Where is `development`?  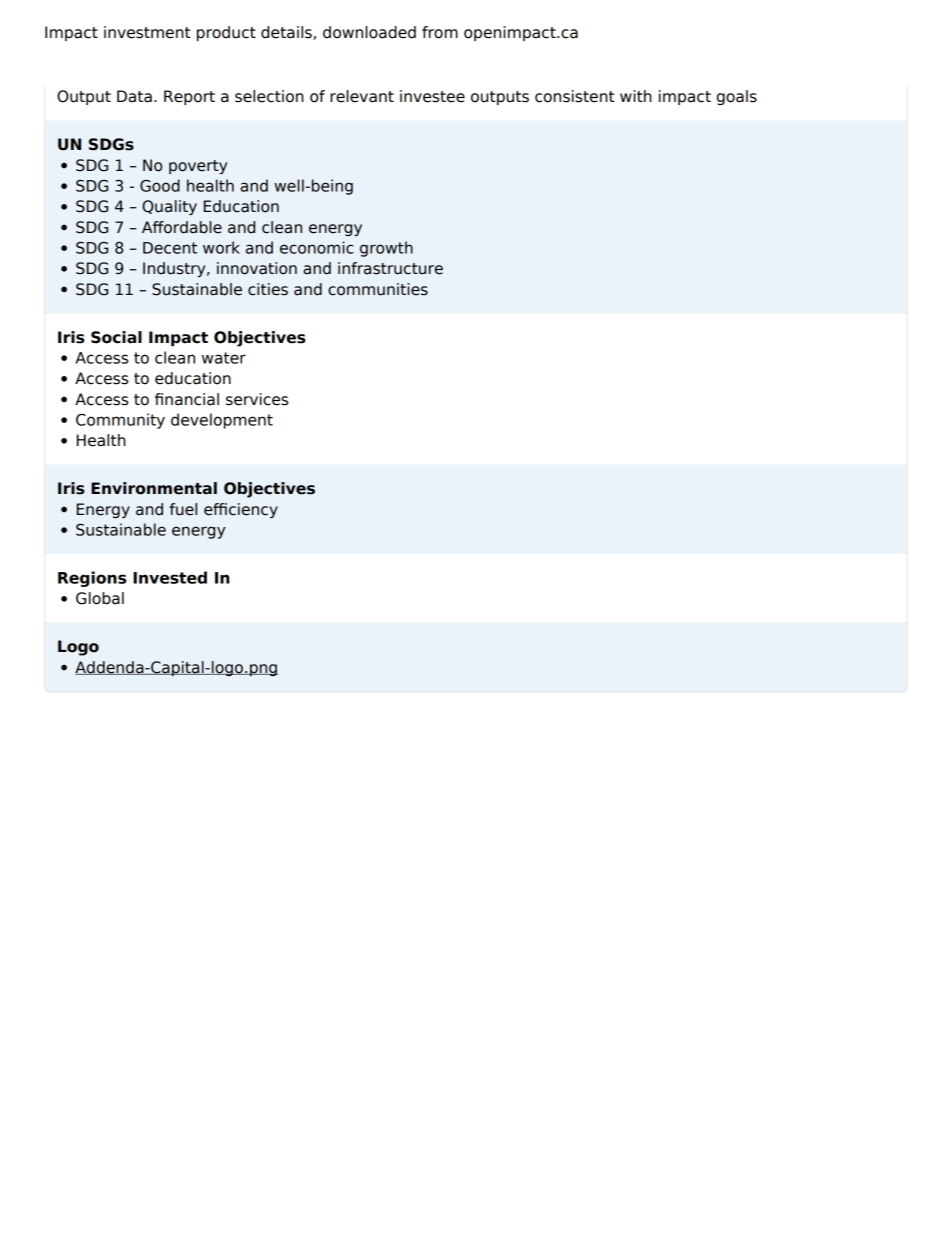
development is located at coordinates (222, 421).
